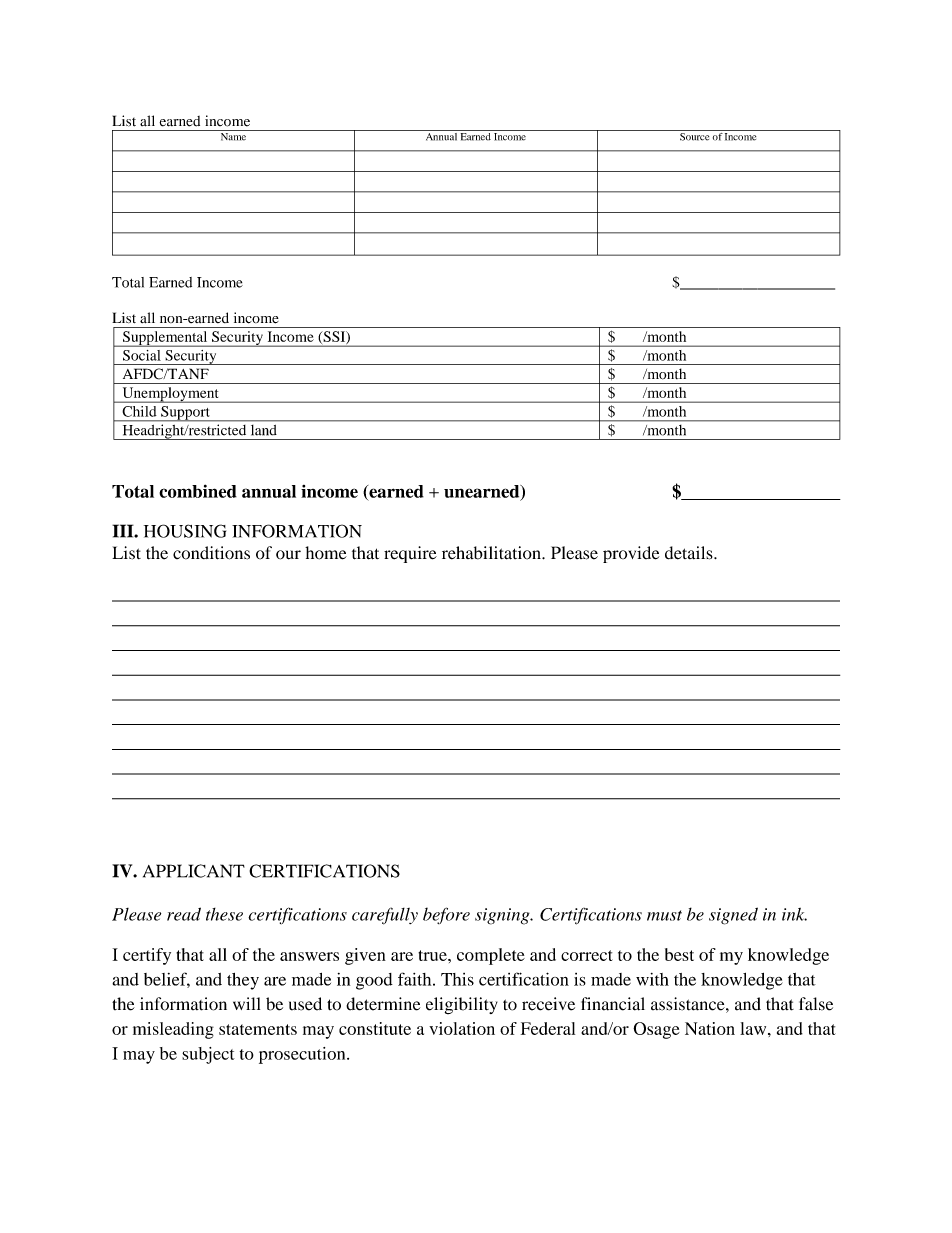 Image resolution: width=952 pixels, height=1233 pixels. What do you see at coordinates (754, 1028) in the screenshot?
I see `law` at bounding box center [754, 1028].
